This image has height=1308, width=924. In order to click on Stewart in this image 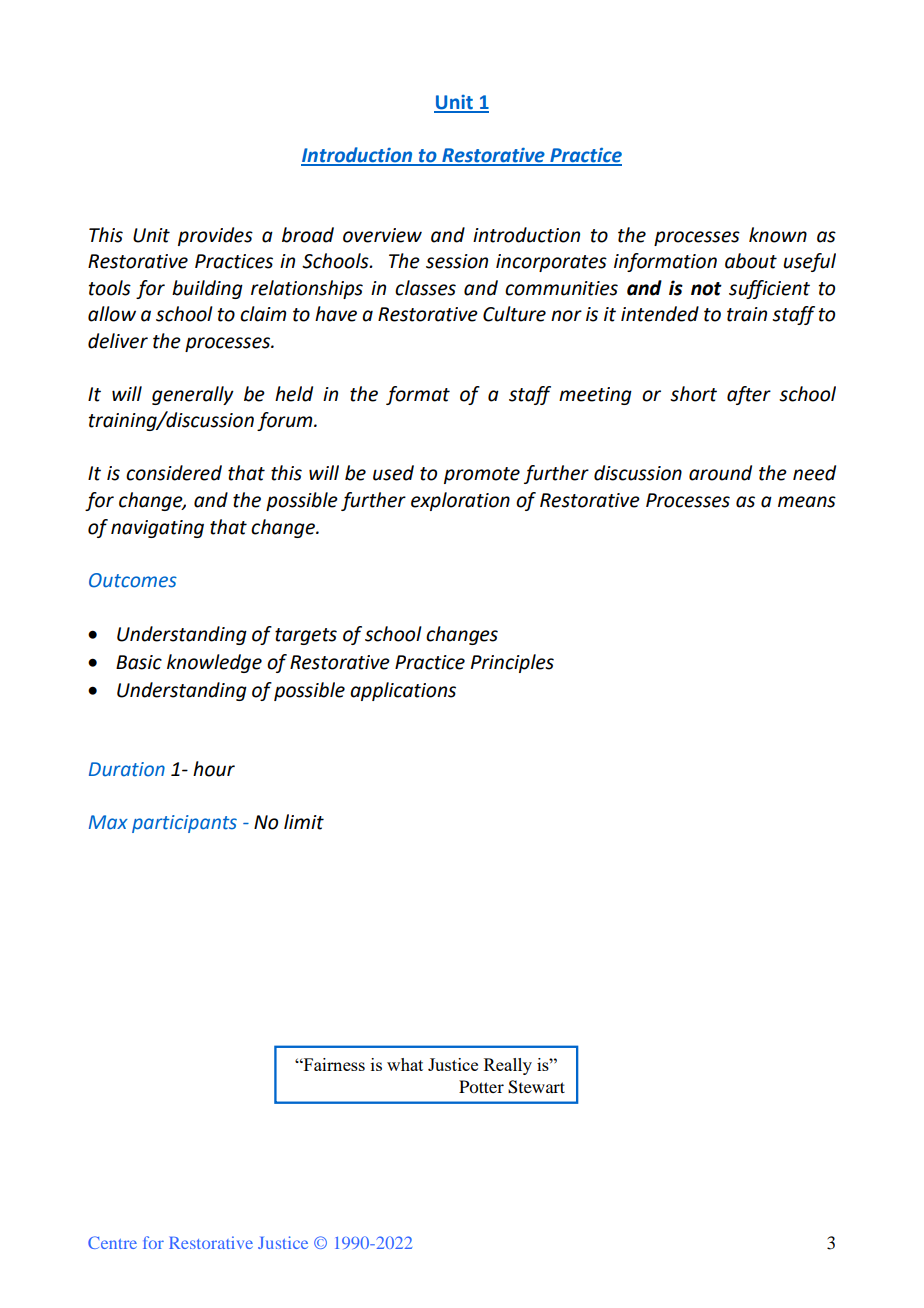, I will do `click(536, 1087)`.
